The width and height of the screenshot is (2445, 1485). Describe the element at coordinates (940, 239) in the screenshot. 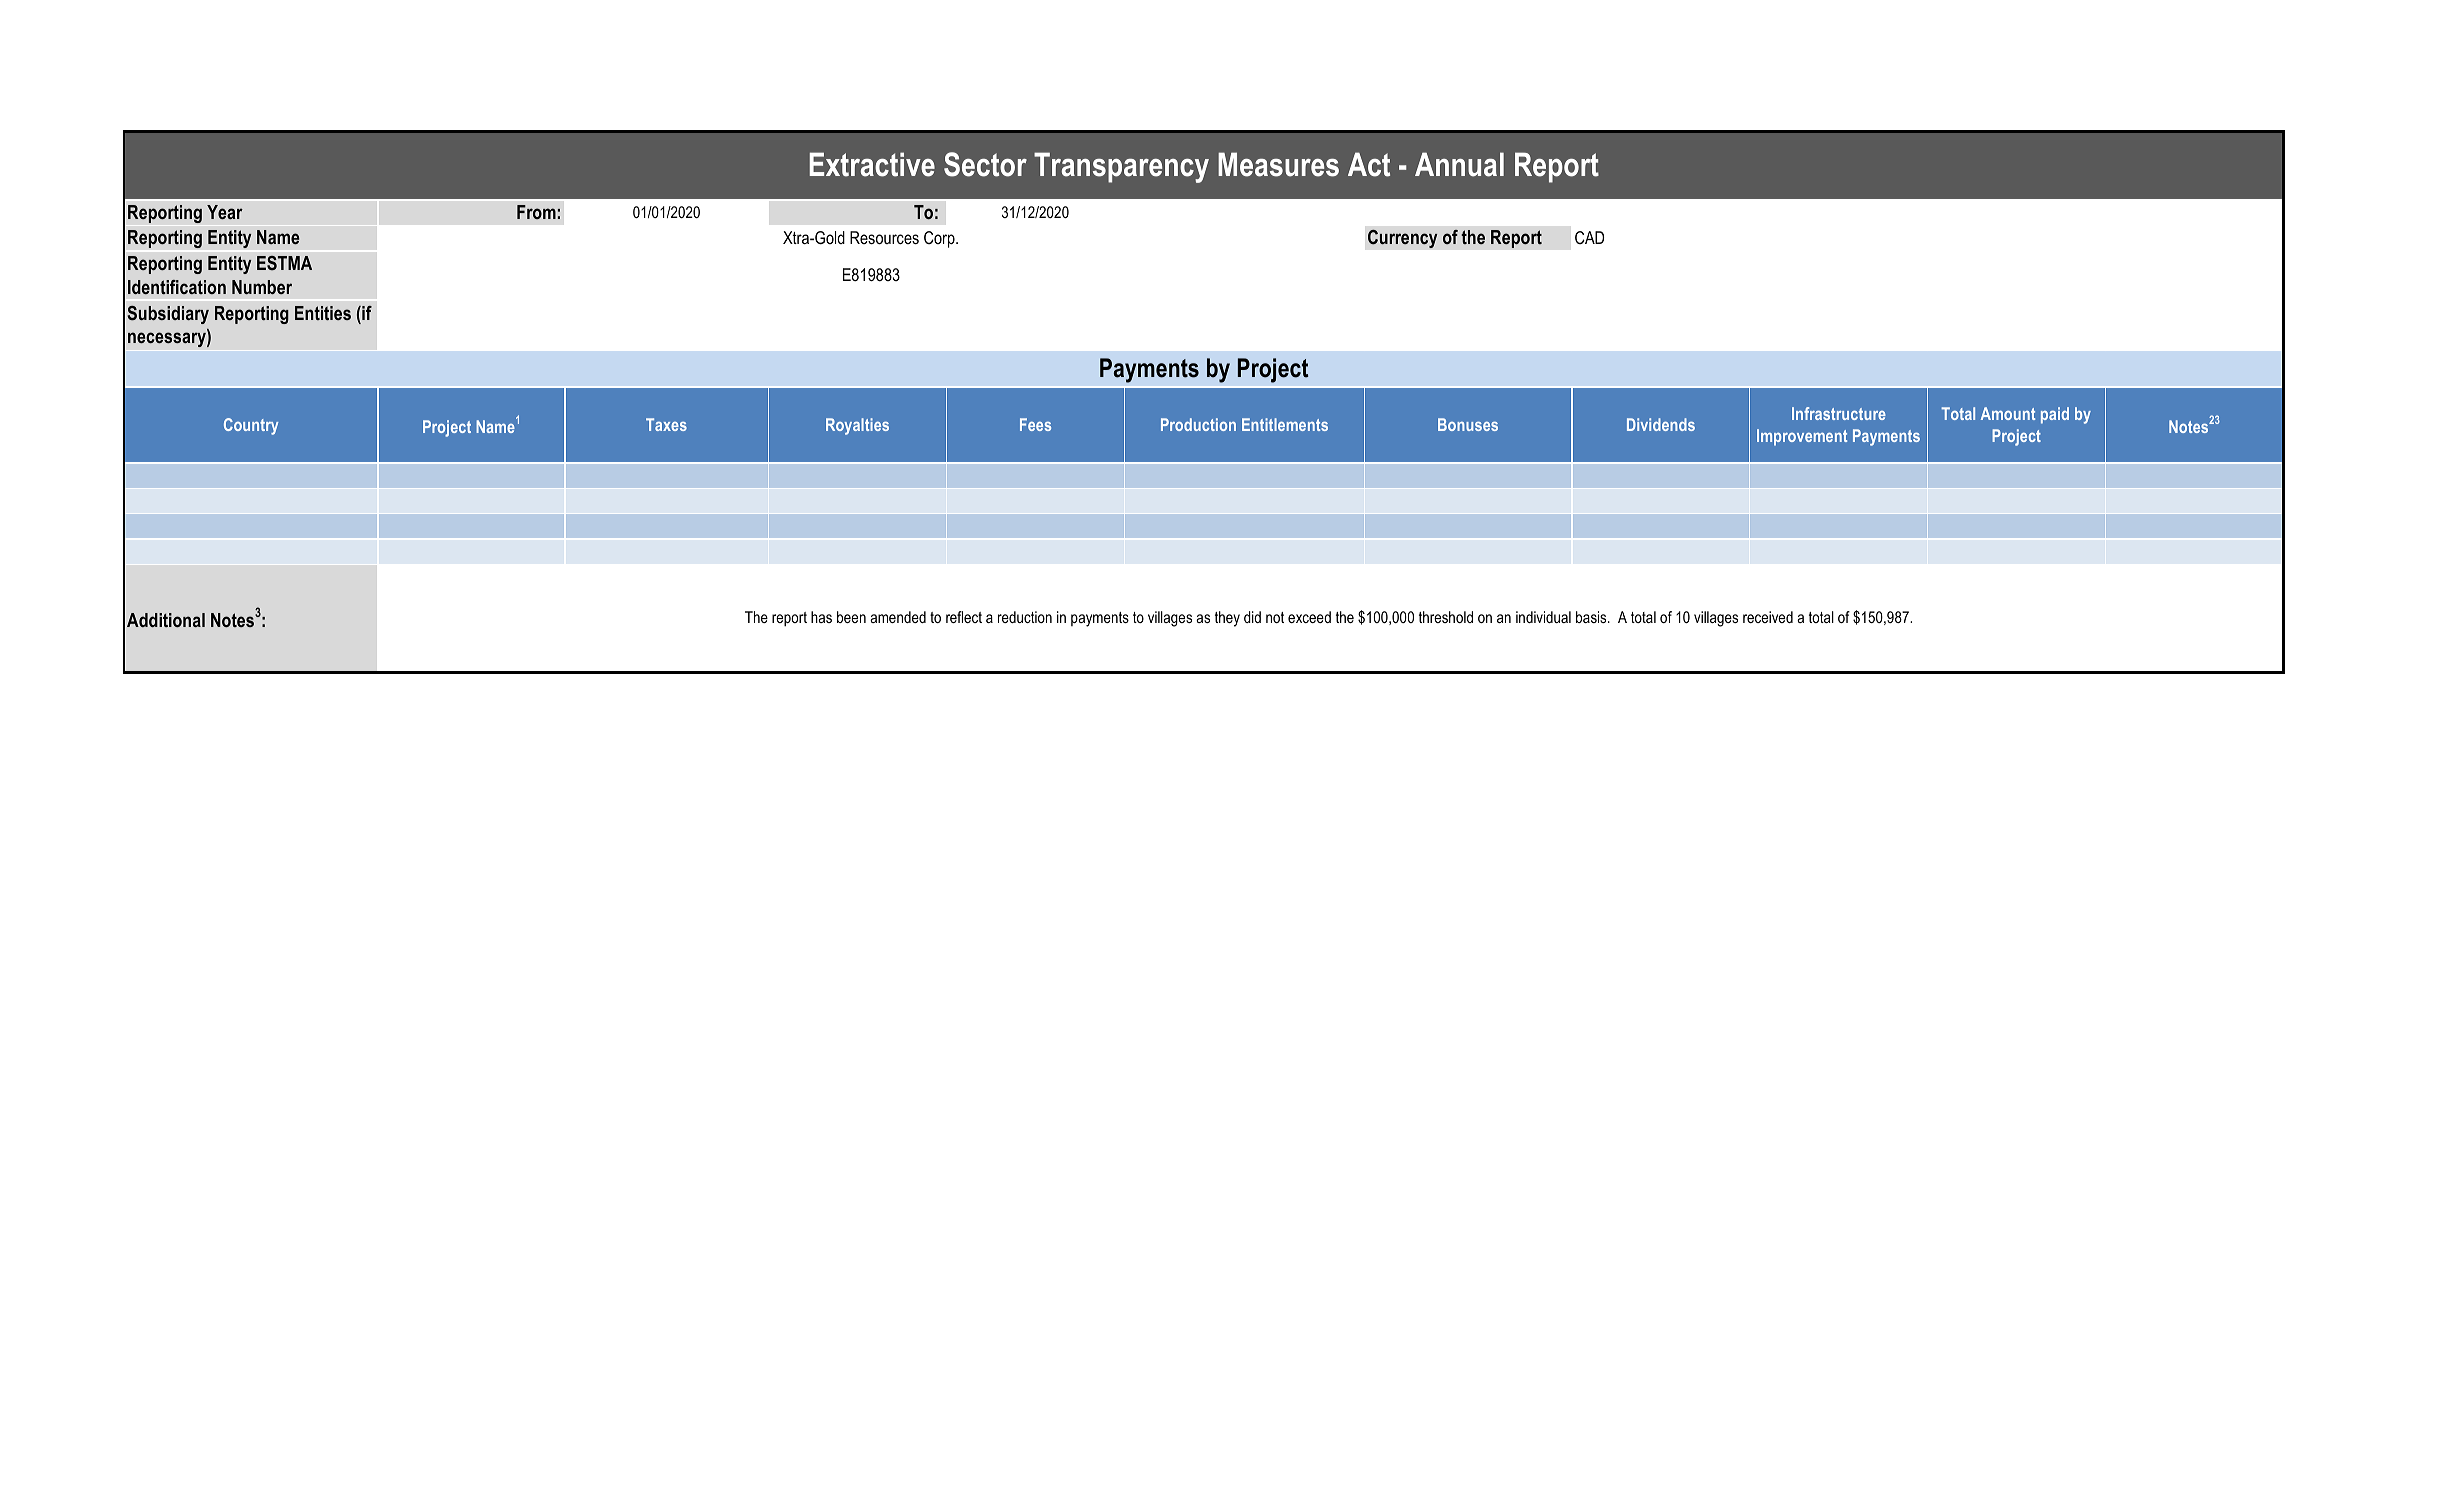

I see `Corp` at that location.
